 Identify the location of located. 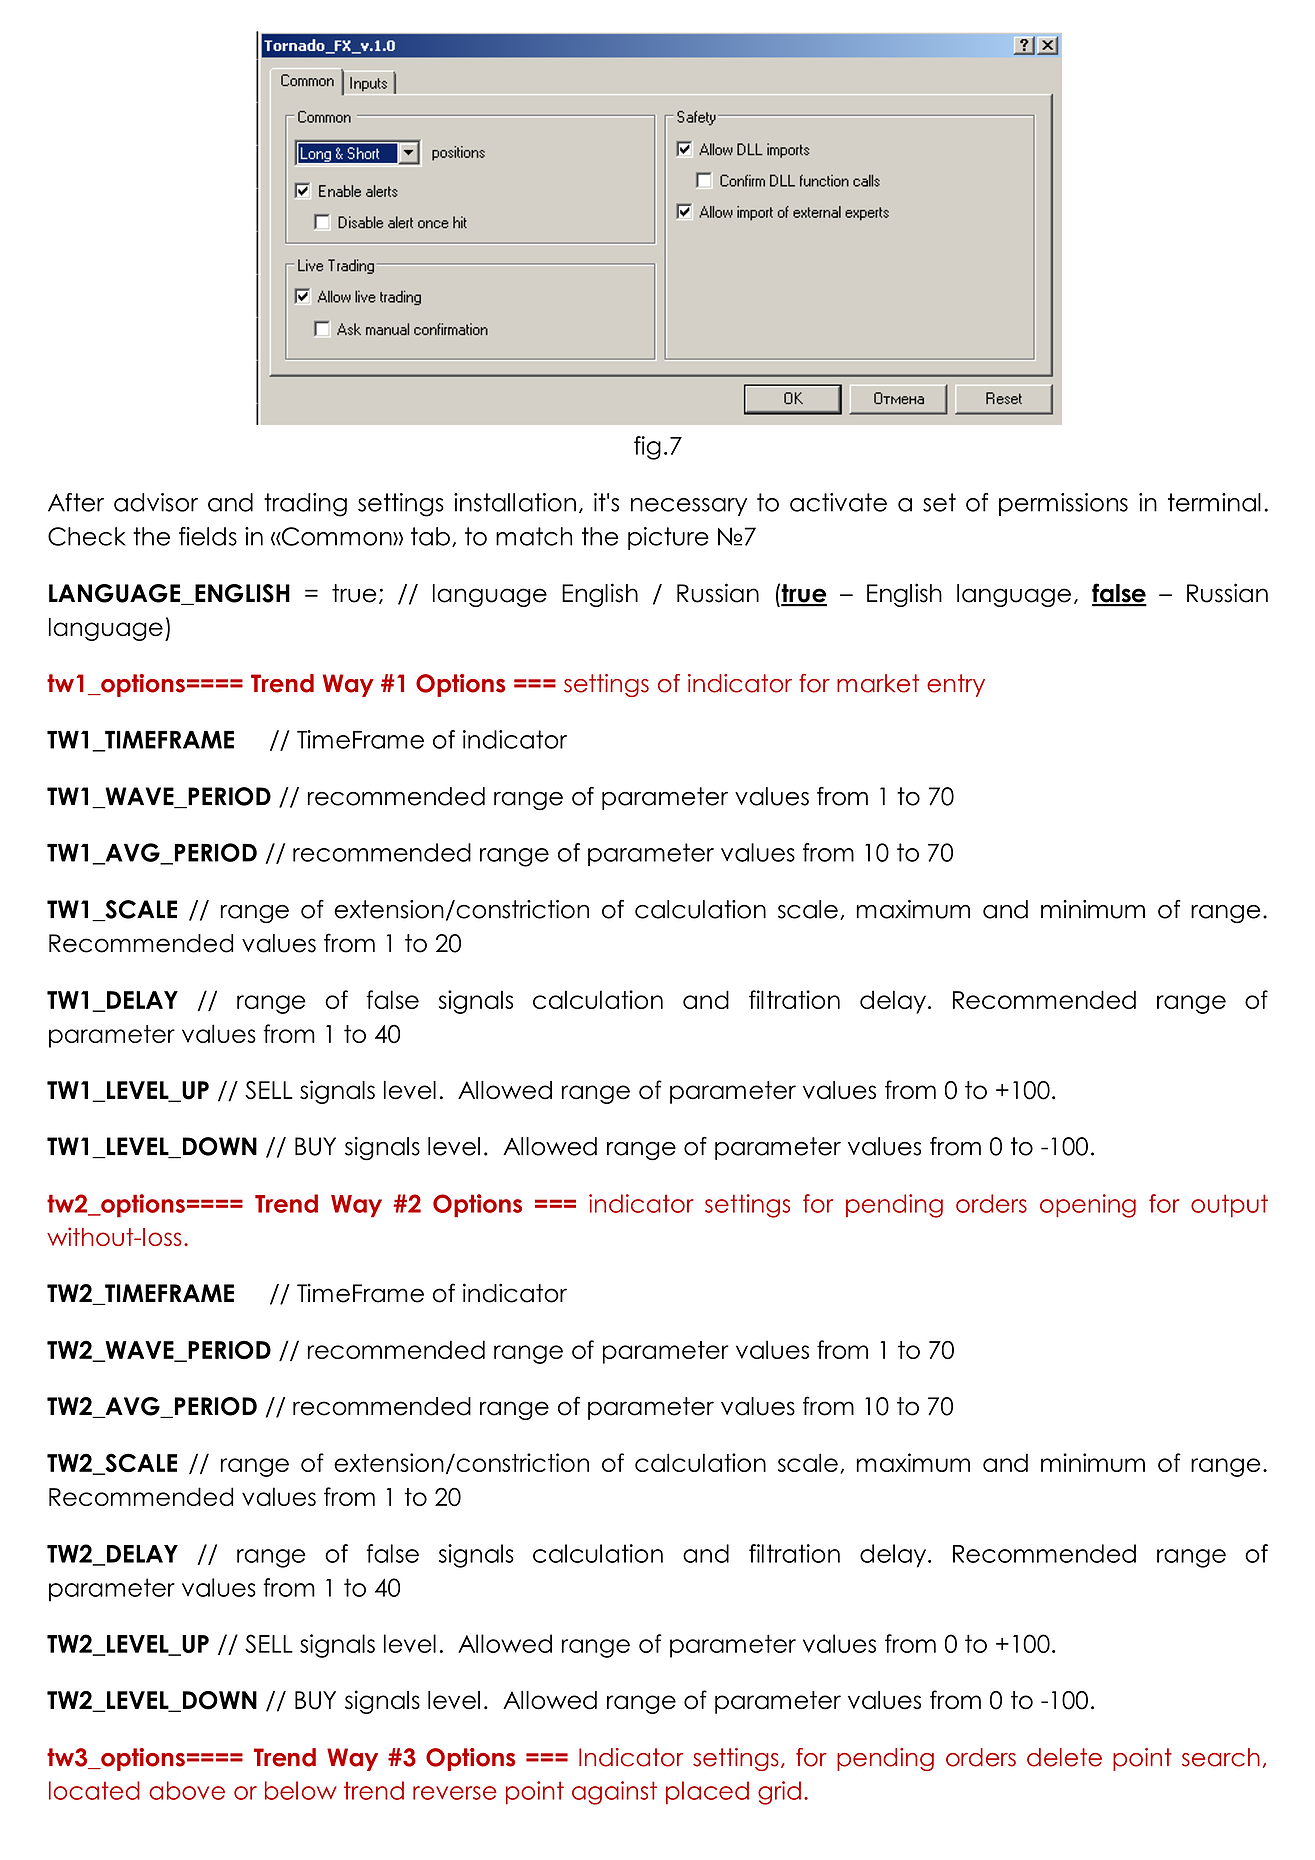
(94, 1790).
